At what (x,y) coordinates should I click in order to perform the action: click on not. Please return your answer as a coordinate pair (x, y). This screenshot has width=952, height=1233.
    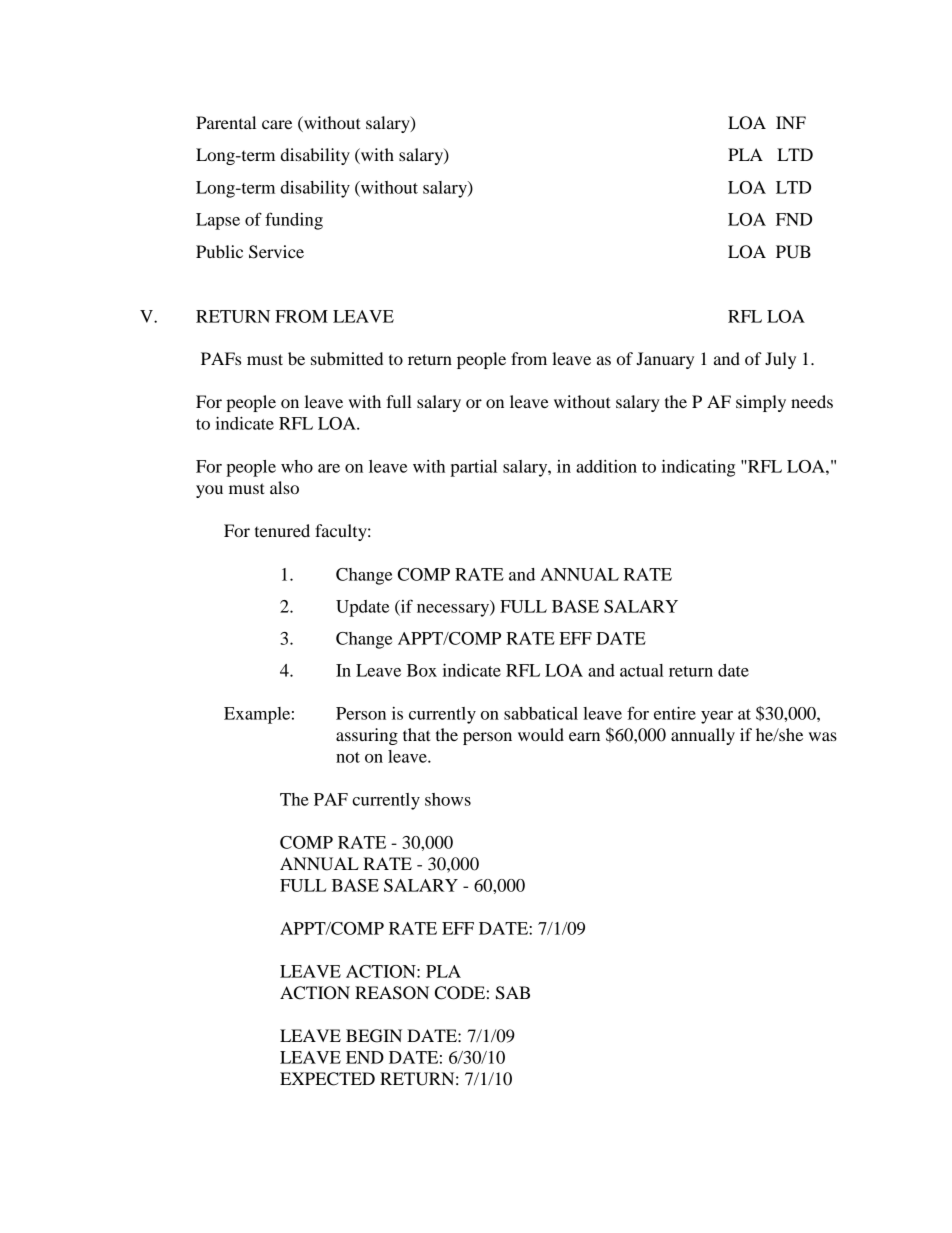
    Looking at the image, I should click on (348, 757).
